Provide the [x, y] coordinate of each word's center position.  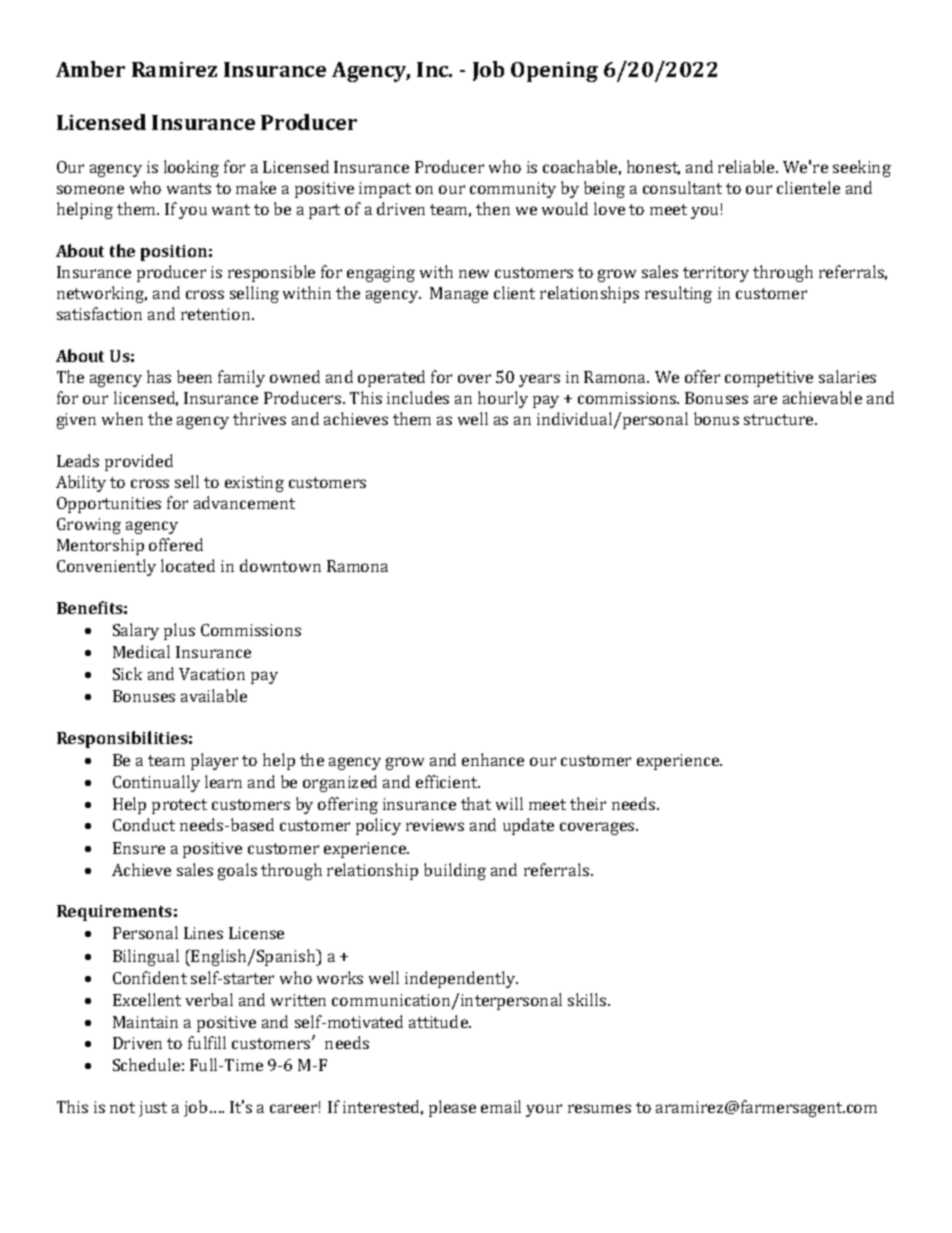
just [153, 1109]
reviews [435, 825]
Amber [90, 69]
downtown [280, 565]
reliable [747, 166]
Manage [459, 295]
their [588, 803]
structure [780, 419]
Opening [554, 72]
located [188, 565]
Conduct [144, 824]
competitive [769, 379]
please [452, 1108]
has [159, 376]
